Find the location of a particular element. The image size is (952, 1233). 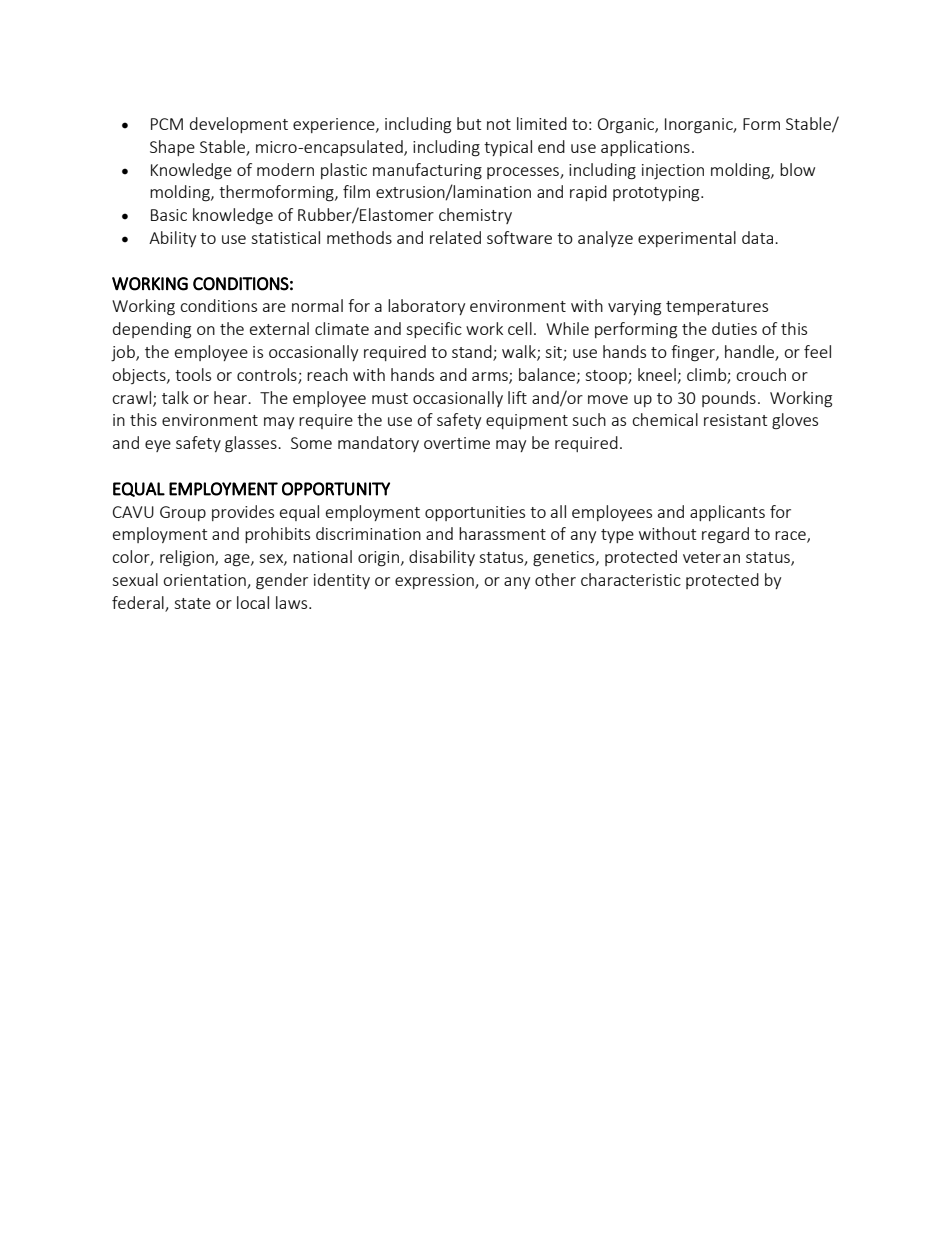

related is located at coordinates (455, 237).
